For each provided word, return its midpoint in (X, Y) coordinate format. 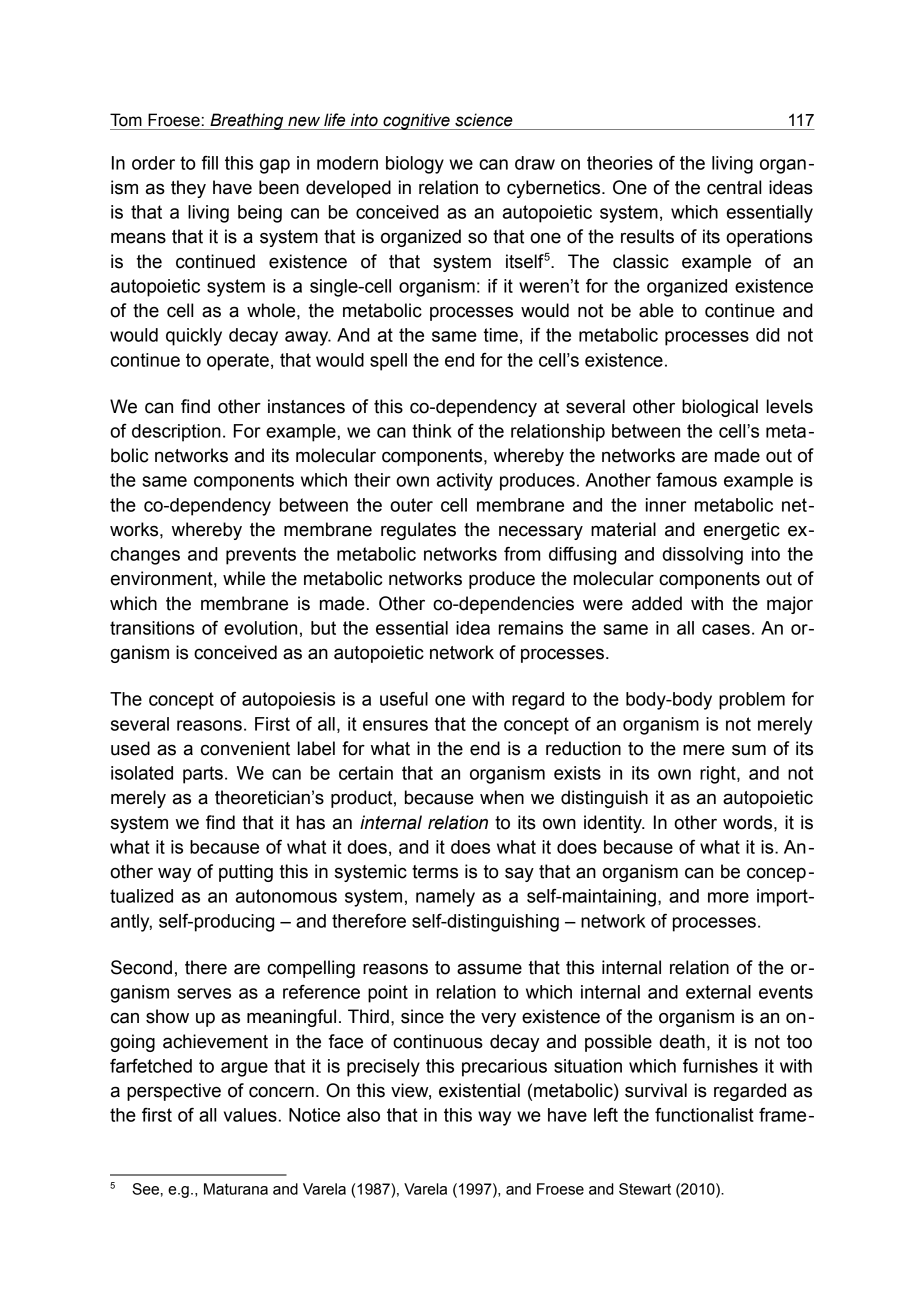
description (176, 433)
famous (686, 480)
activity (465, 482)
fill (210, 163)
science (484, 120)
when (502, 797)
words (749, 822)
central (734, 187)
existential (479, 1090)
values (250, 1115)
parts (203, 775)
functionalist (704, 1115)
